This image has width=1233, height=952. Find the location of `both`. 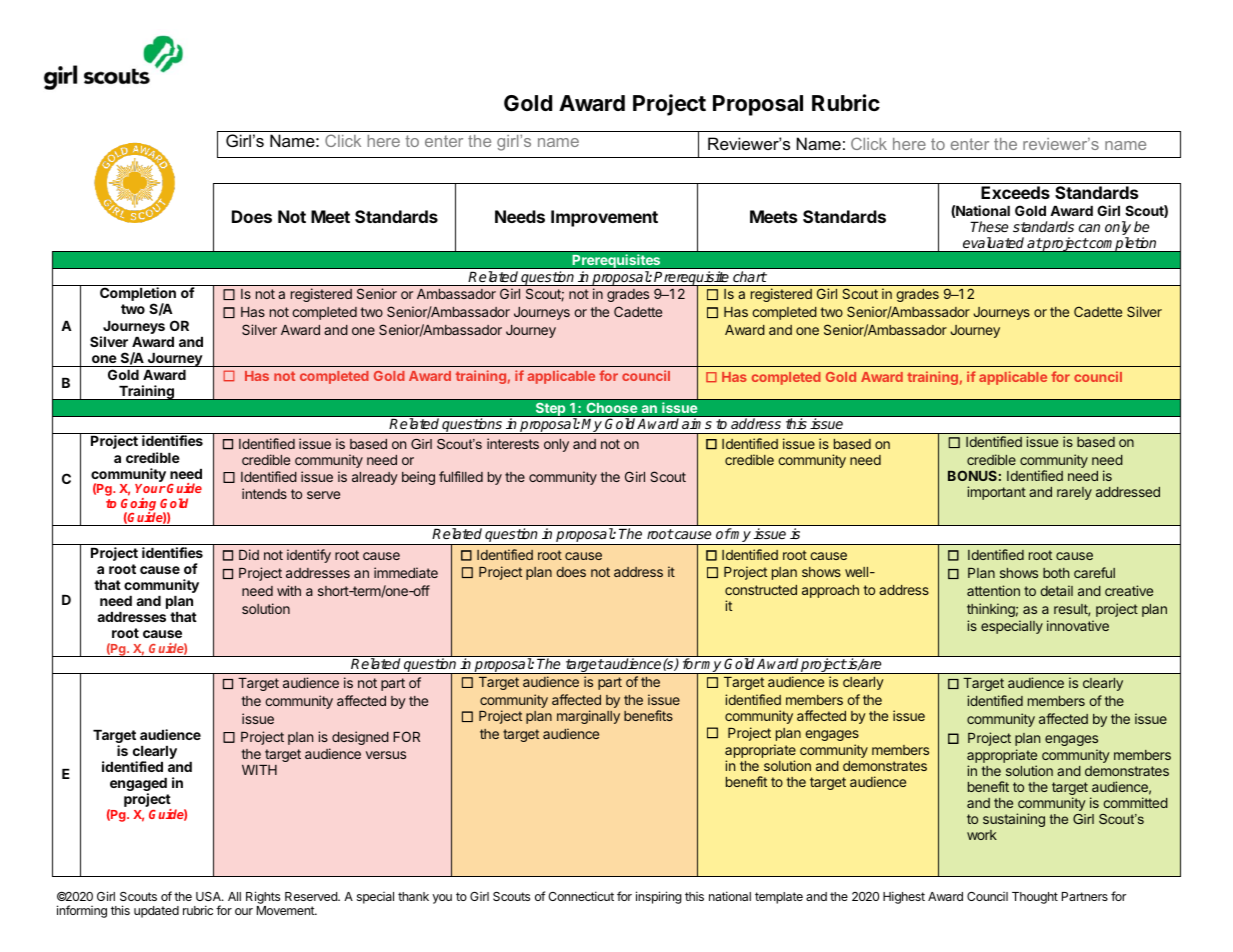

both is located at coordinates (1056, 573).
